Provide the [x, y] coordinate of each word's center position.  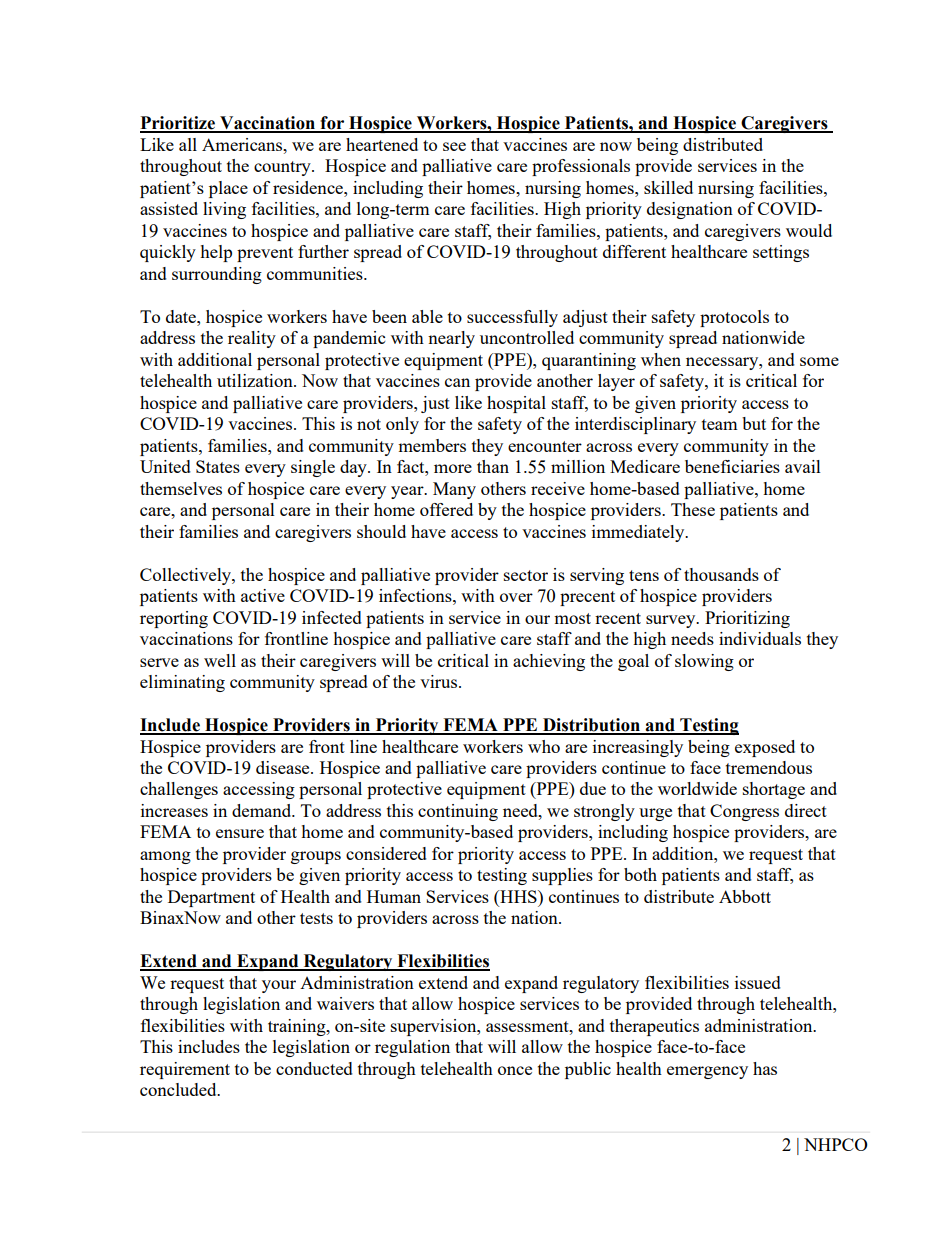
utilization [256, 380]
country [283, 168]
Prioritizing [747, 619]
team [720, 424]
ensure [240, 833]
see [454, 146]
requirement [185, 1070]
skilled [668, 187]
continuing [458, 812]
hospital [516, 404]
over [516, 597]
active [263, 595]
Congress [744, 812]
